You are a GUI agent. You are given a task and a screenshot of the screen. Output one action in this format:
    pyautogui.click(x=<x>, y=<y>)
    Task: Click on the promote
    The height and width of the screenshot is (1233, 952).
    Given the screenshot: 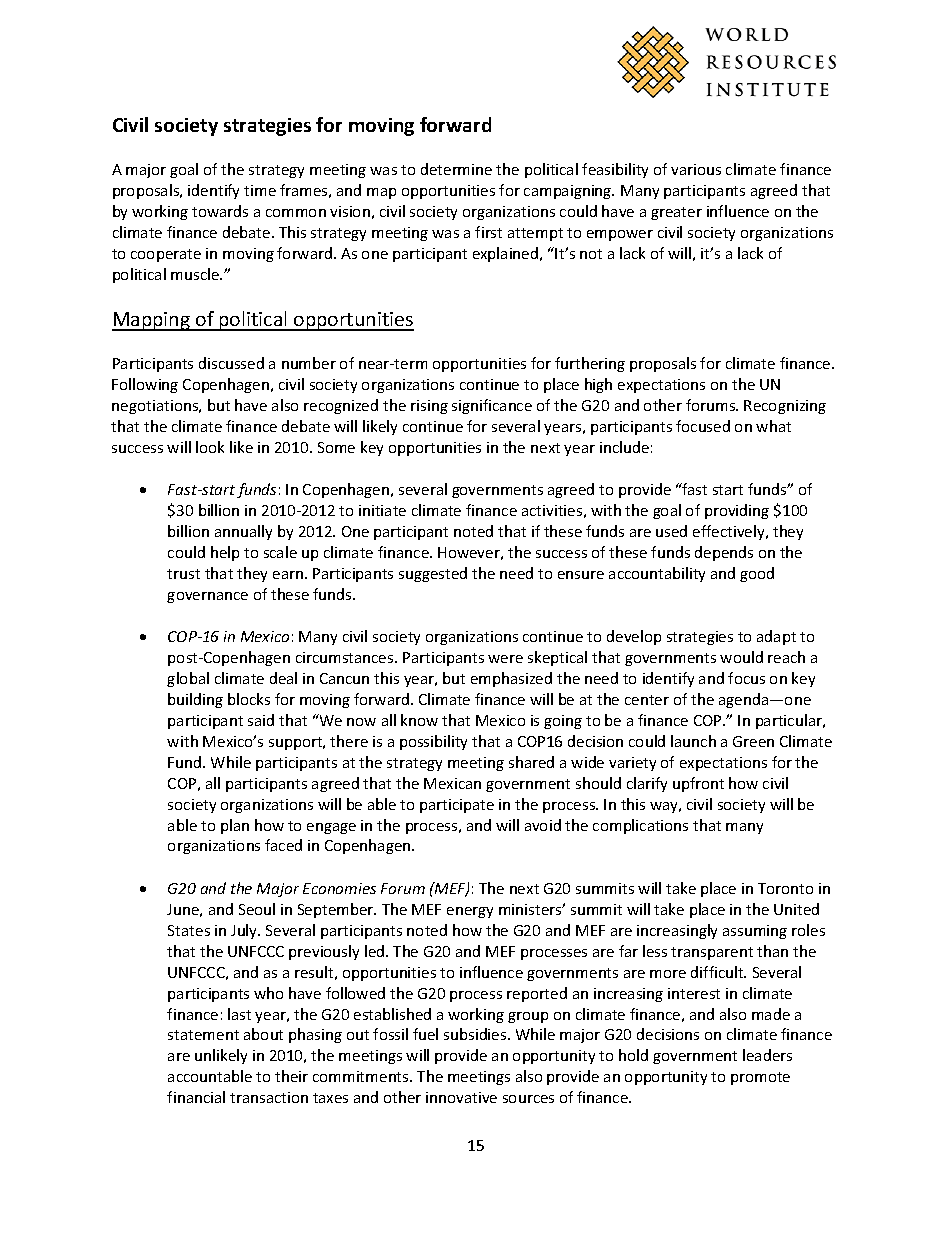 What is the action you would take?
    pyautogui.click(x=760, y=1078)
